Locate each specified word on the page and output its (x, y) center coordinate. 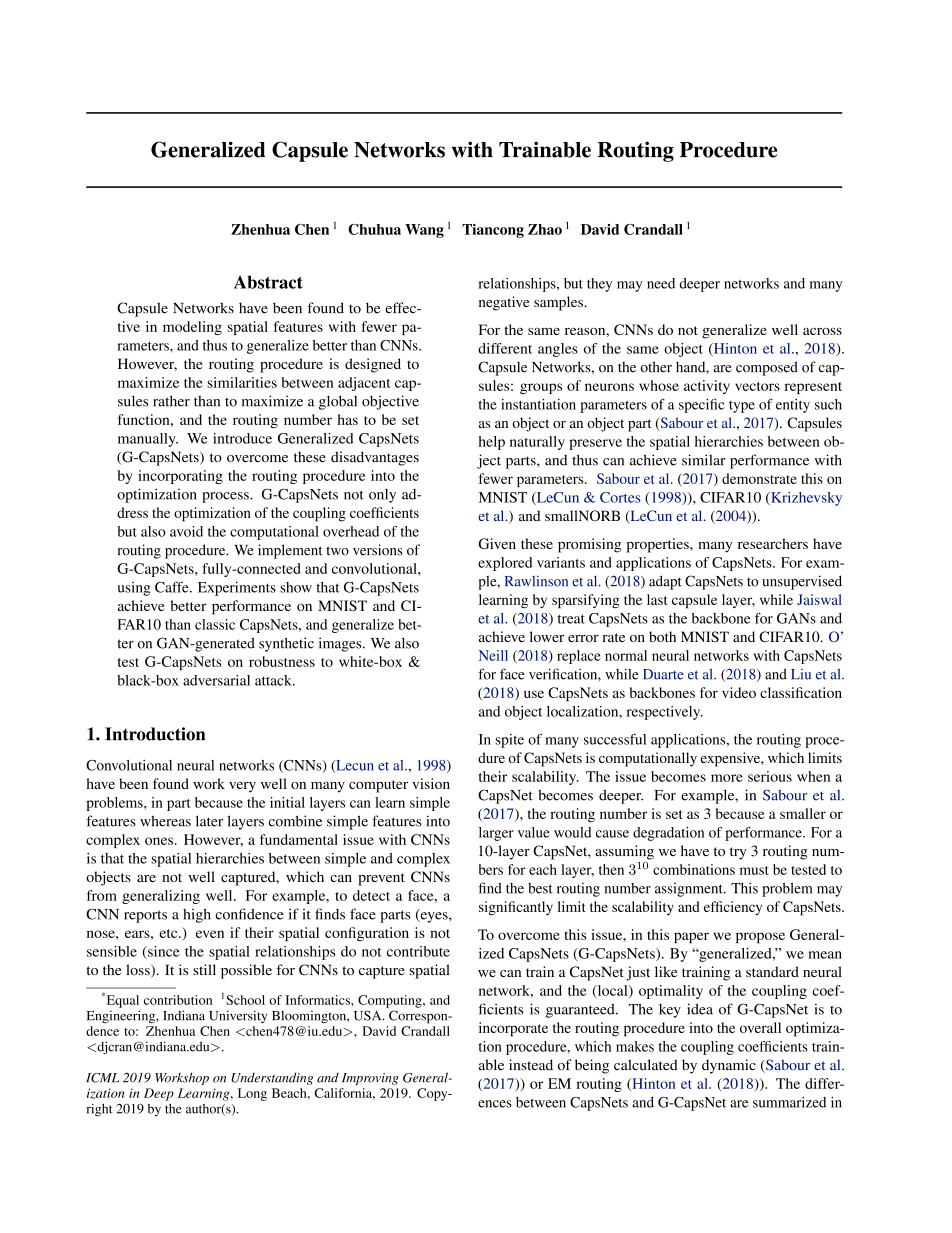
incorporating (180, 477)
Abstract (268, 282)
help (491, 443)
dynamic (729, 1066)
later (209, 821)
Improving (370, 1079)
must (754, 870)
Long (252, 1094)
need (661, 283)
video (739, 692)
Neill (493, 655)
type (742, 407)
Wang (424, 231)
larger (496, 834)
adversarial (216, 680)
